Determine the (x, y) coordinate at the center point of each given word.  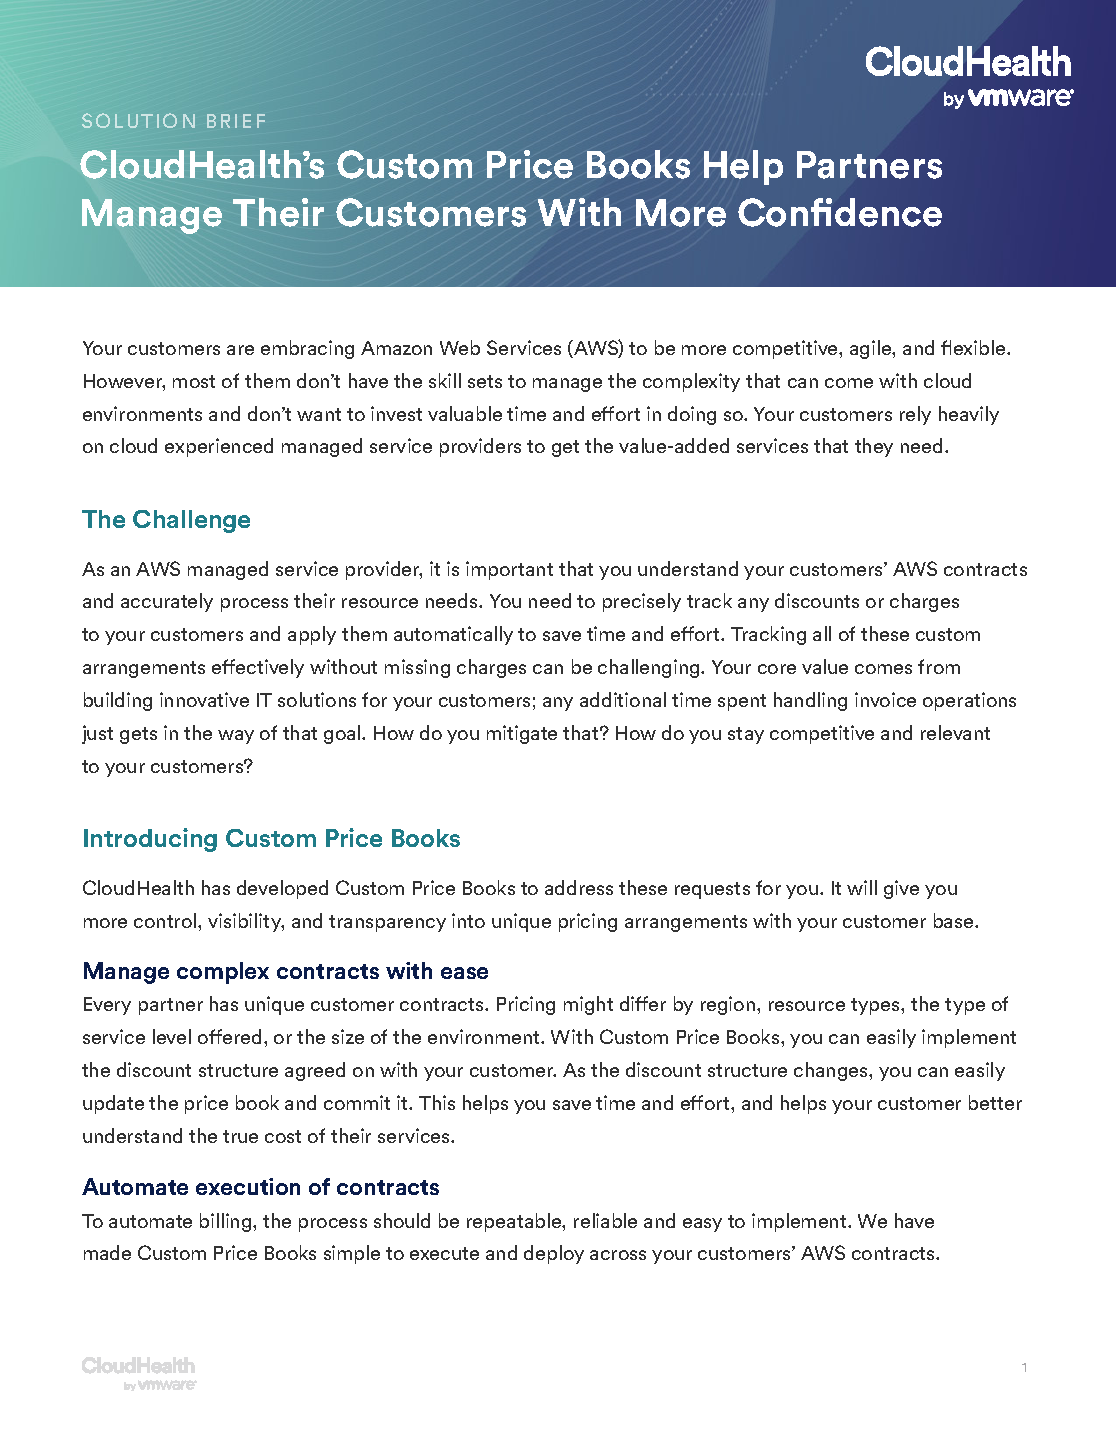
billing (227, 1222)
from (939, 666)
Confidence (840, 212)
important (509, 570)
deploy (554, 1254)
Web (460, 347)
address (579, 887)
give (901, 889)
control (166, 920)
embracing (307, 349)
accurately (167, 602)
